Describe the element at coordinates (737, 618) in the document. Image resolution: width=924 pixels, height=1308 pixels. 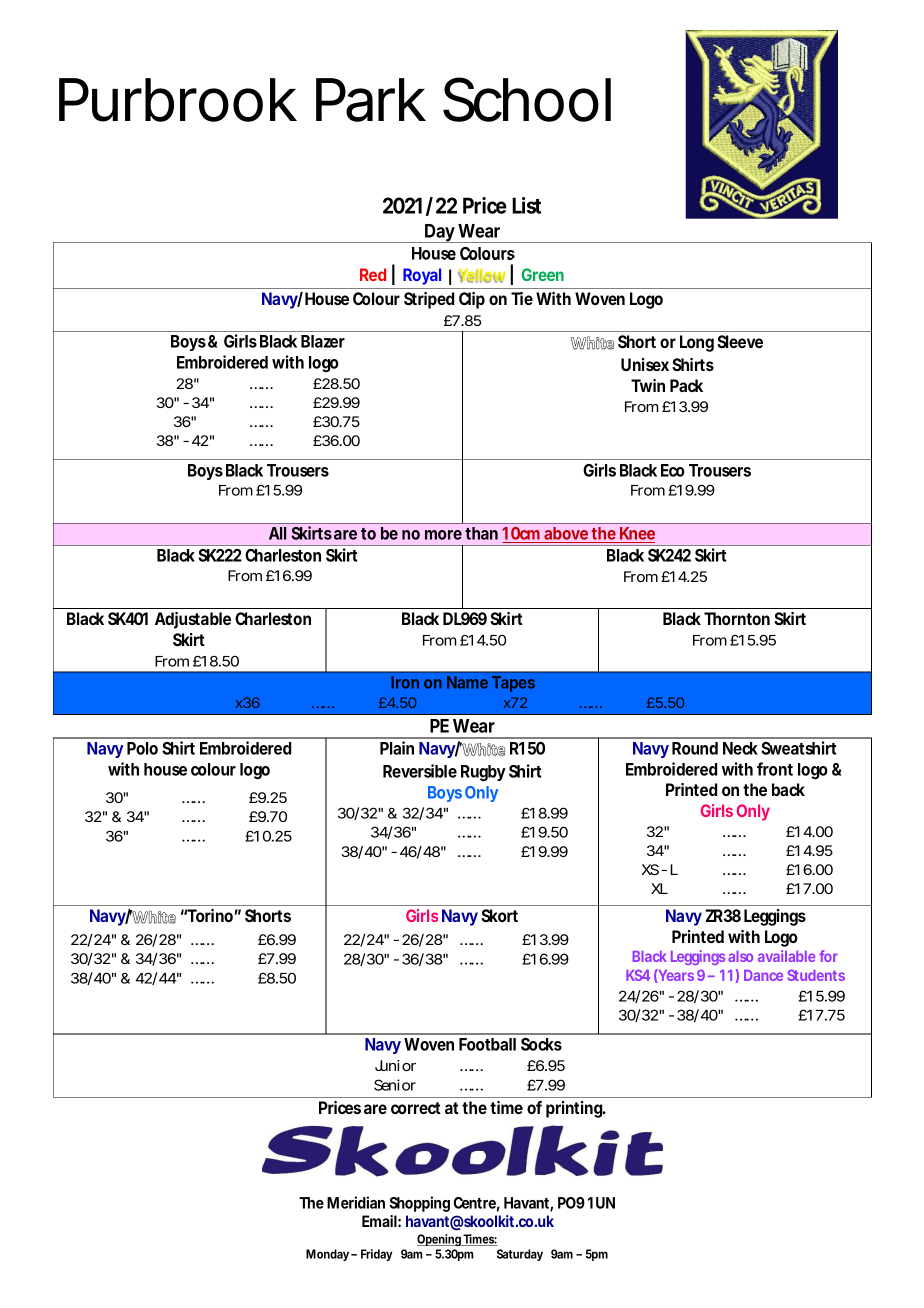
I see `Thornton` at that location.
